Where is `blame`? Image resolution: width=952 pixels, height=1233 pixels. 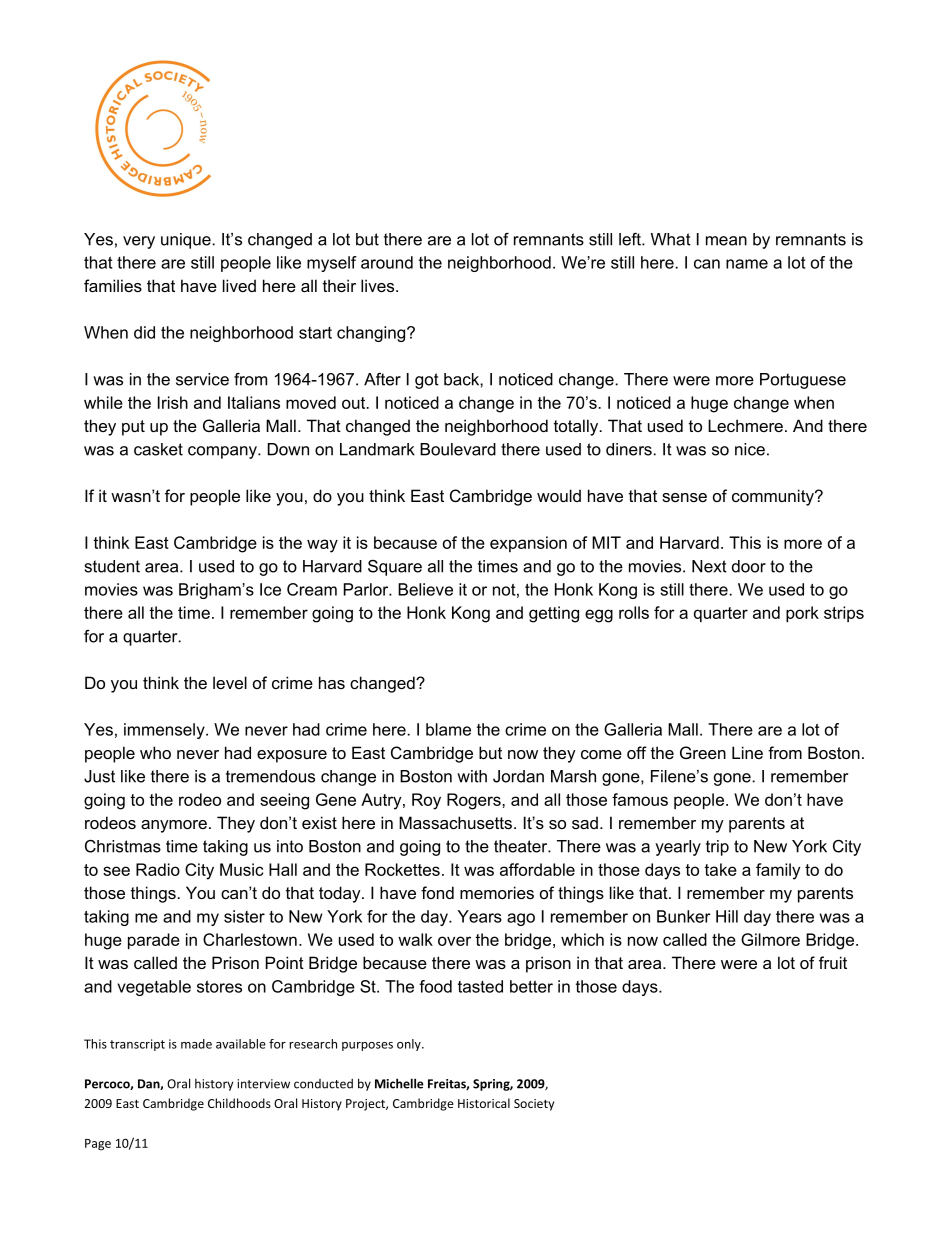
blame is located at coordinates (448, 729).
